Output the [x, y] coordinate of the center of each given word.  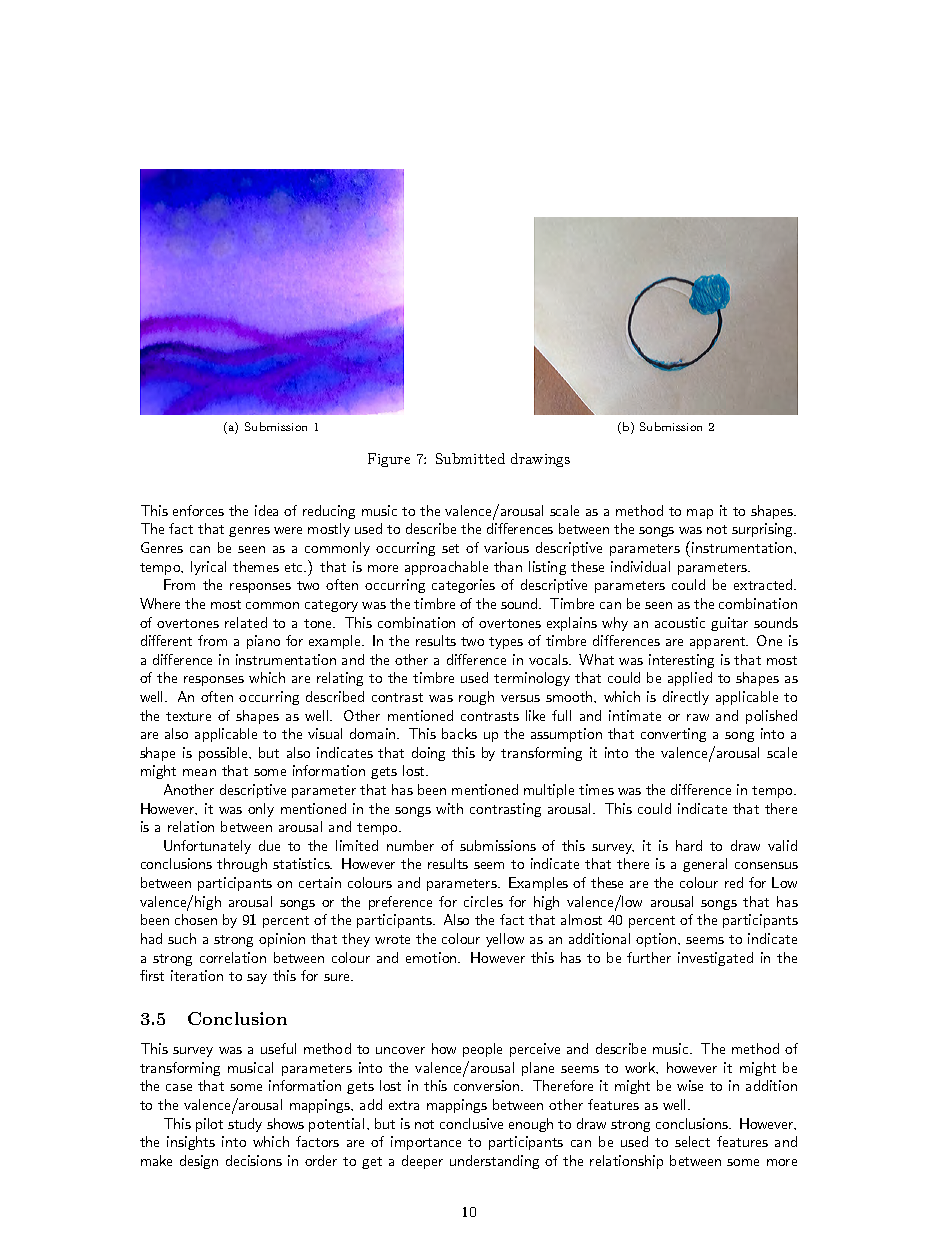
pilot [209, 1125]
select [692, 1141]
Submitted [470, 458]
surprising [763, 530]
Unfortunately [207, 847]
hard [689, 845]
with [449, 808]
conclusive [471, 1123]
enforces [198, 510]
